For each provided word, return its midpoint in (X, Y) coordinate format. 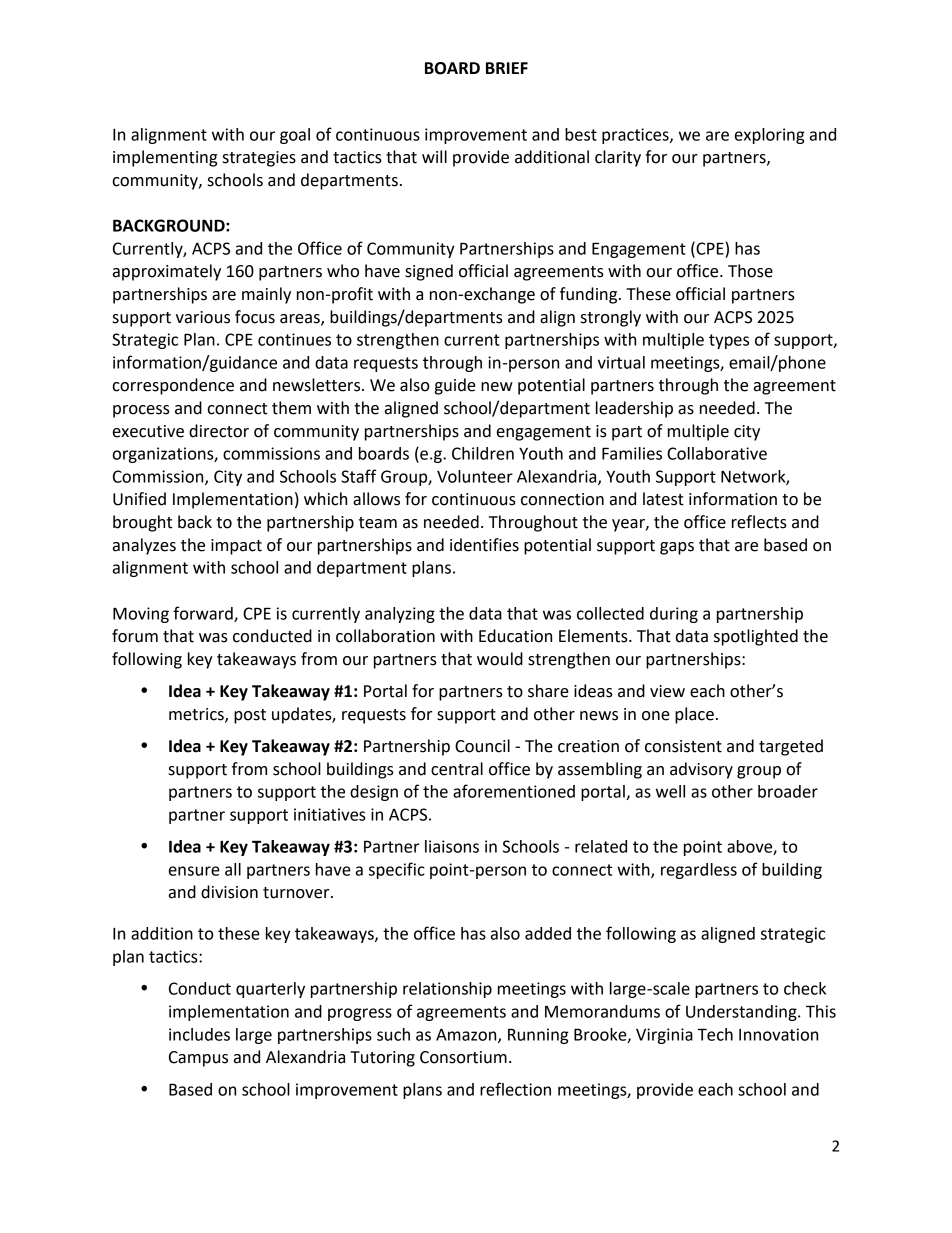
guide (455, 386)
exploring (770, 136)
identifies (484, 545)
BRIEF (507, 68)
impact (236, 547)
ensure (194, 871)
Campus (198, 1059)
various (203, 317)
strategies (259, 159)
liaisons (452, 846)
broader (788, 791)
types (729, 341)
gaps (677, 548)
